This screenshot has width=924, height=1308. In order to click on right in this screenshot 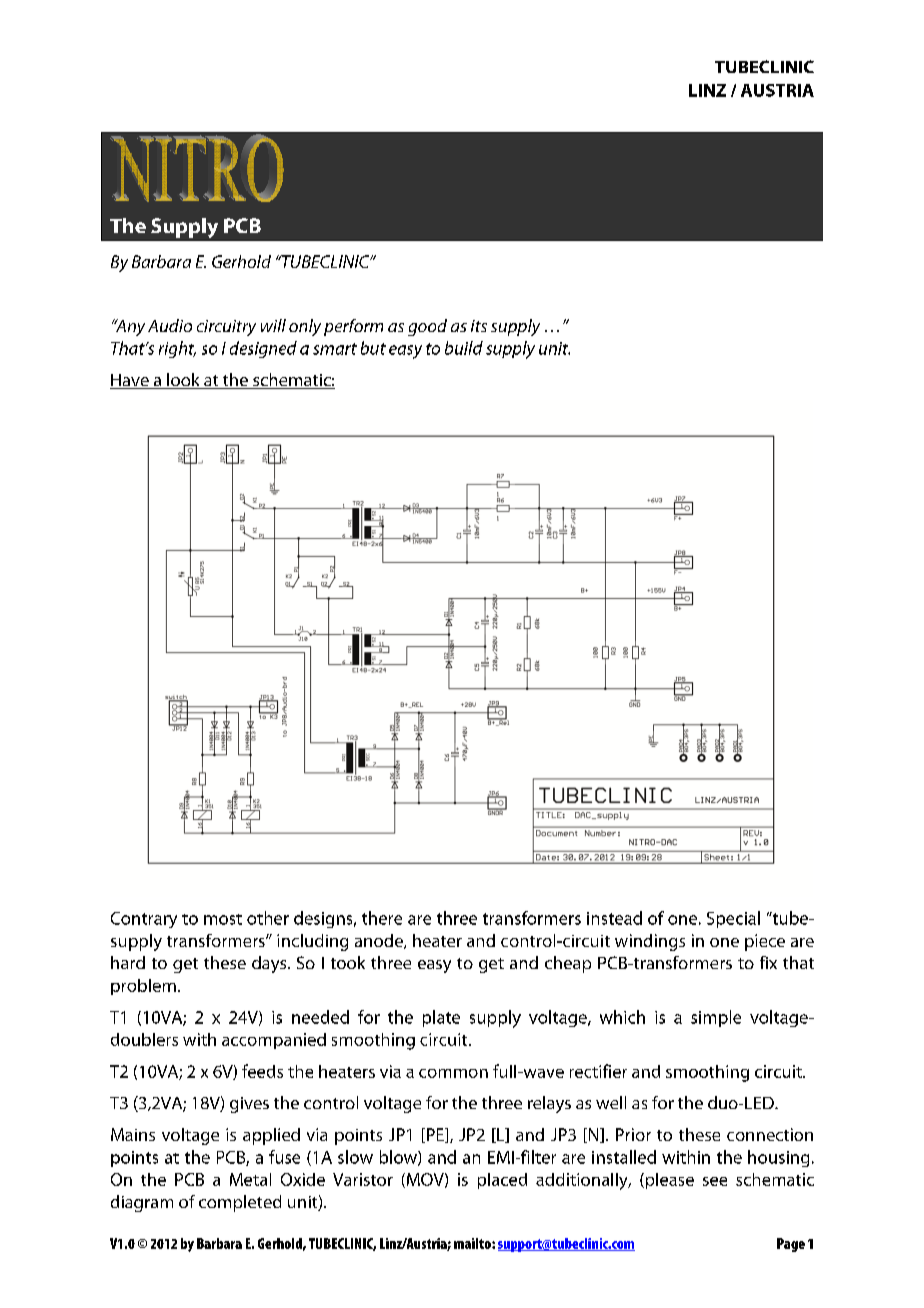, I will do `click(177, 349)`.
